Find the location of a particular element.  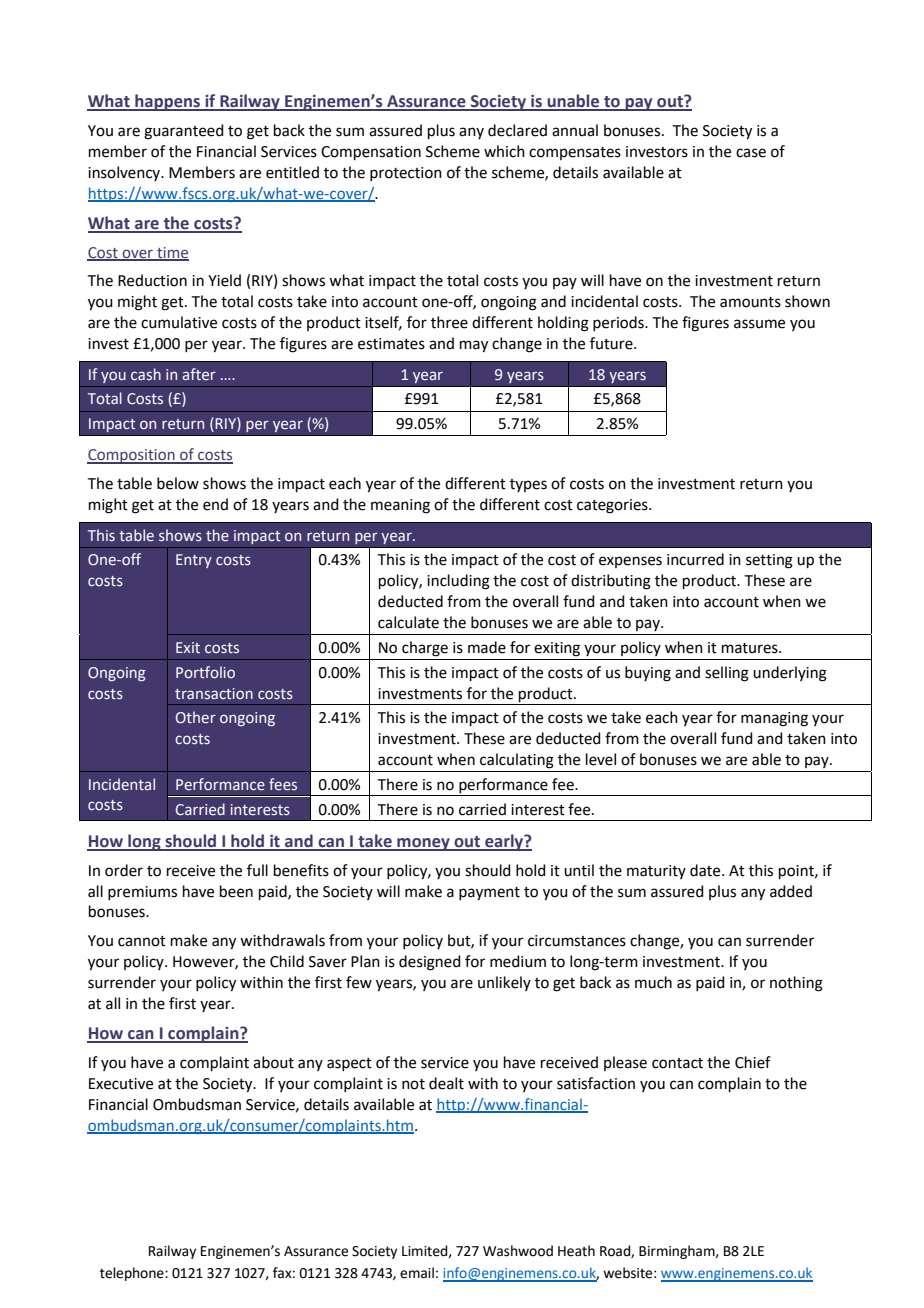

incurred is located at coordinates (695, 559).
